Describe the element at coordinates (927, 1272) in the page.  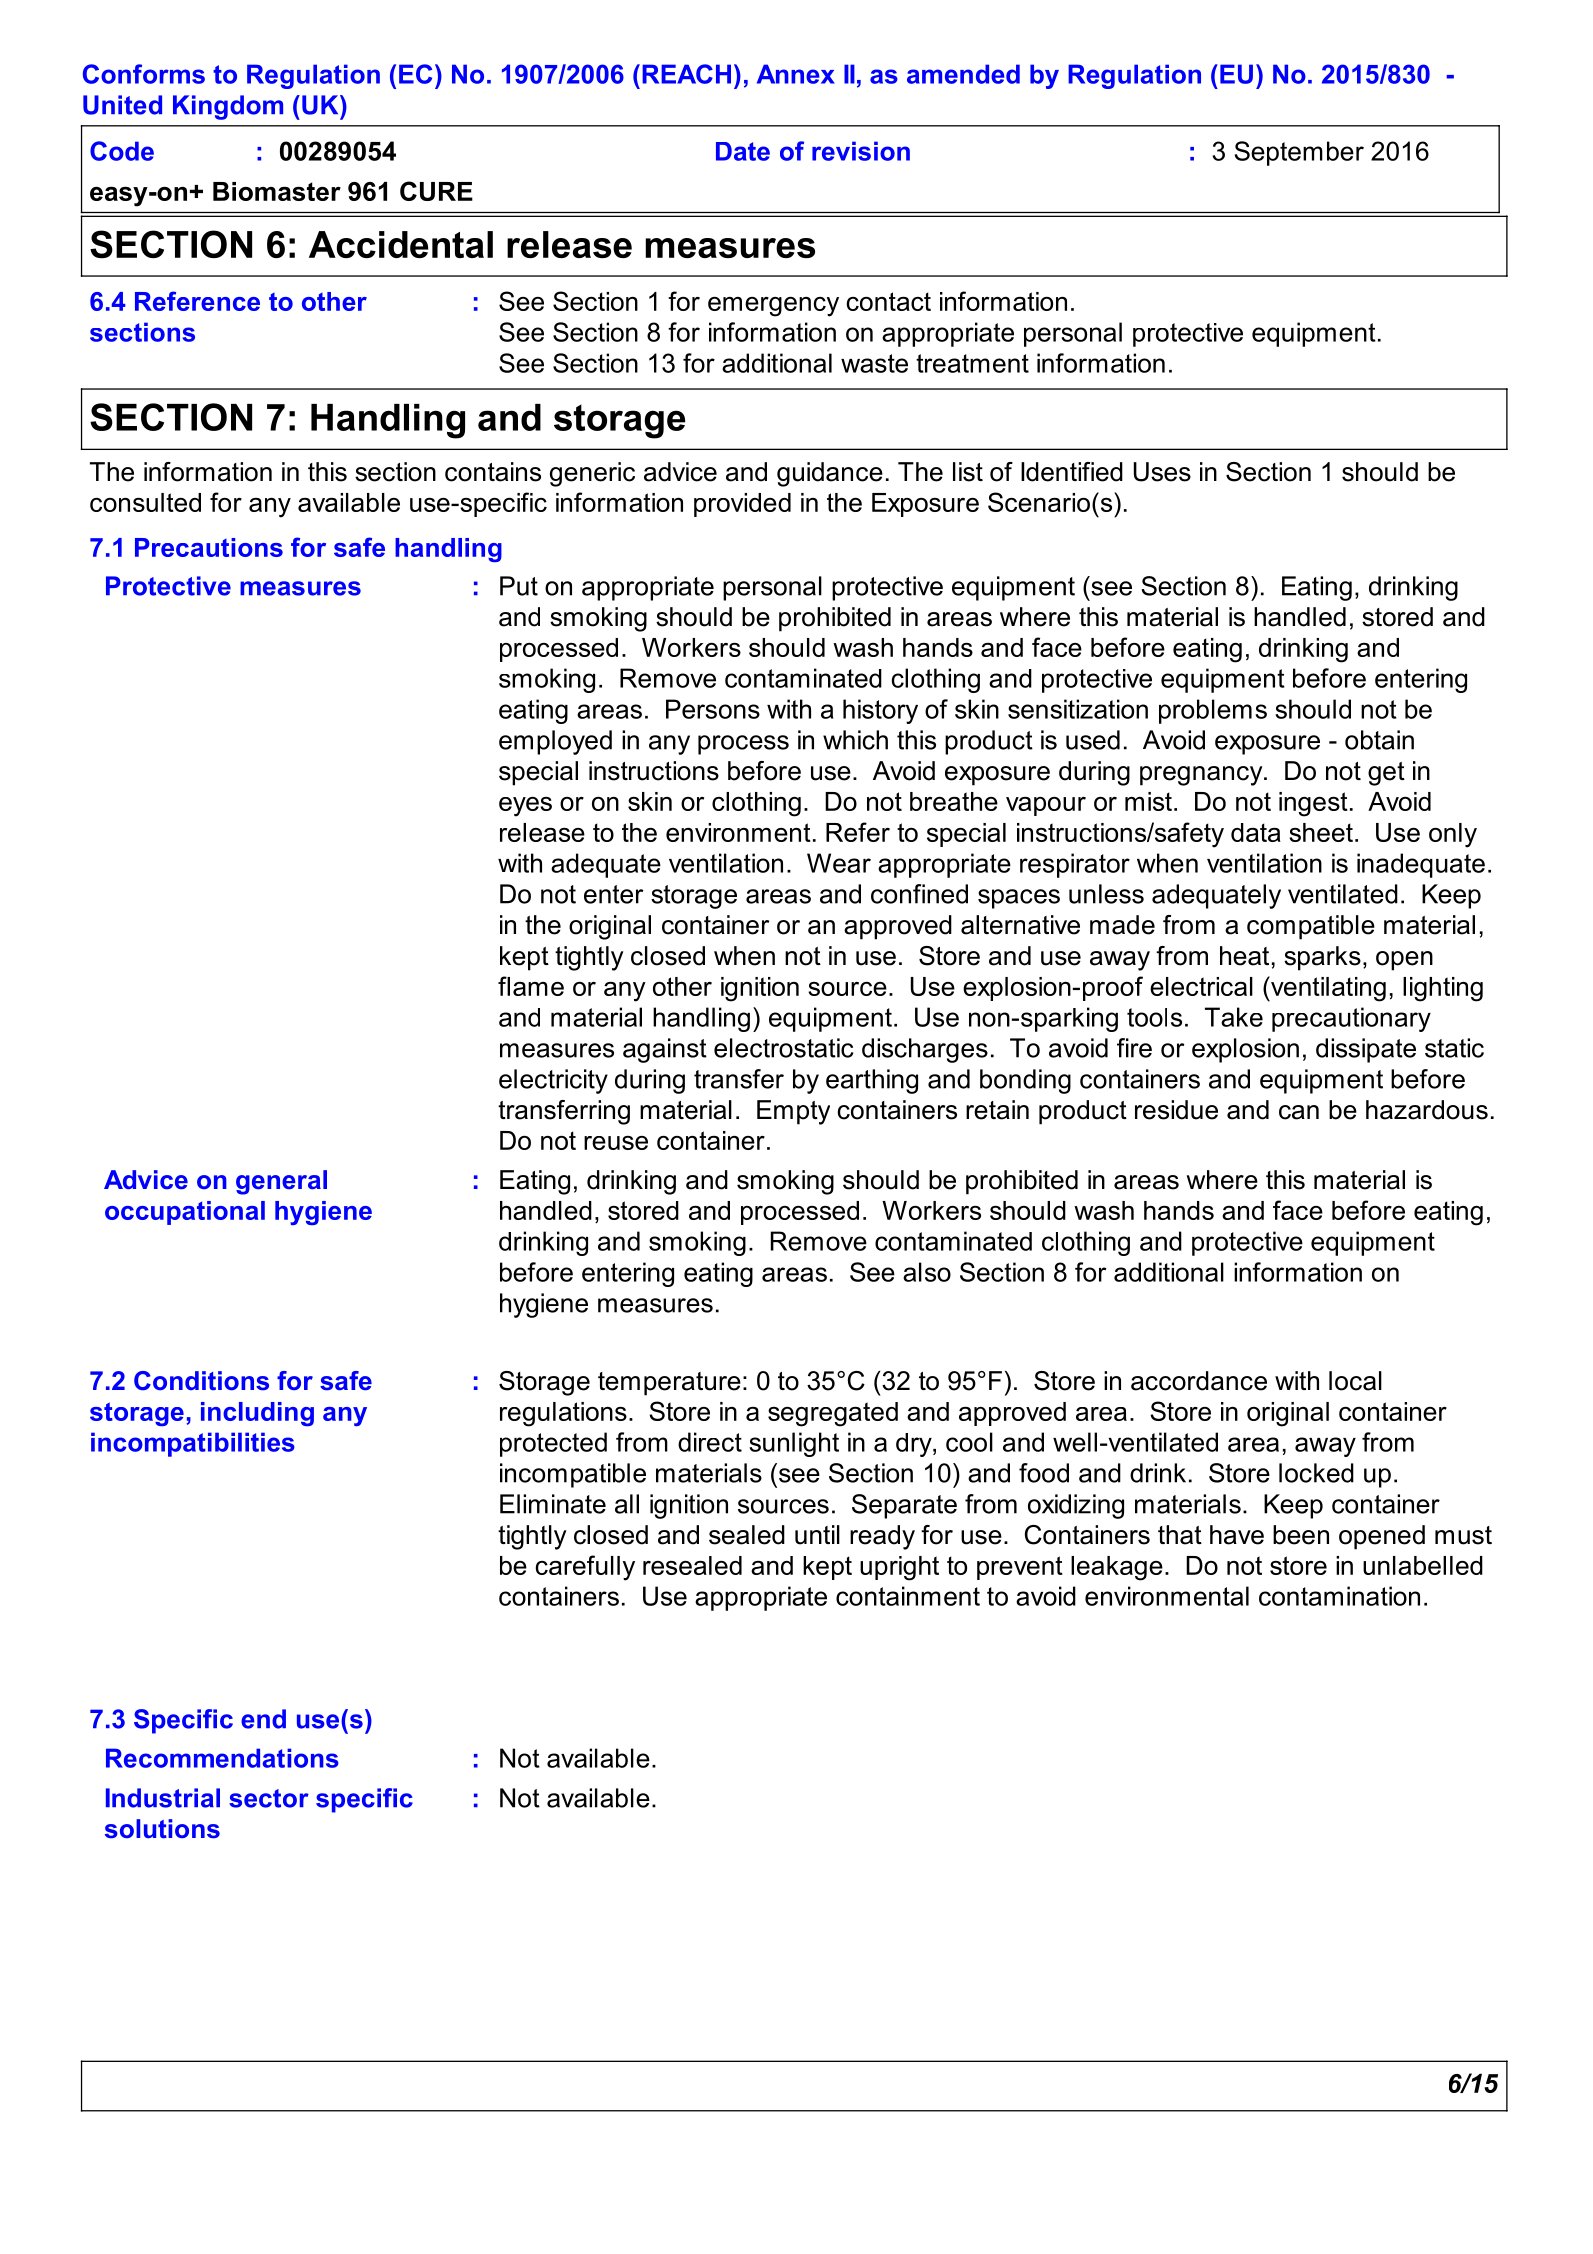
I see `also` at that location.
